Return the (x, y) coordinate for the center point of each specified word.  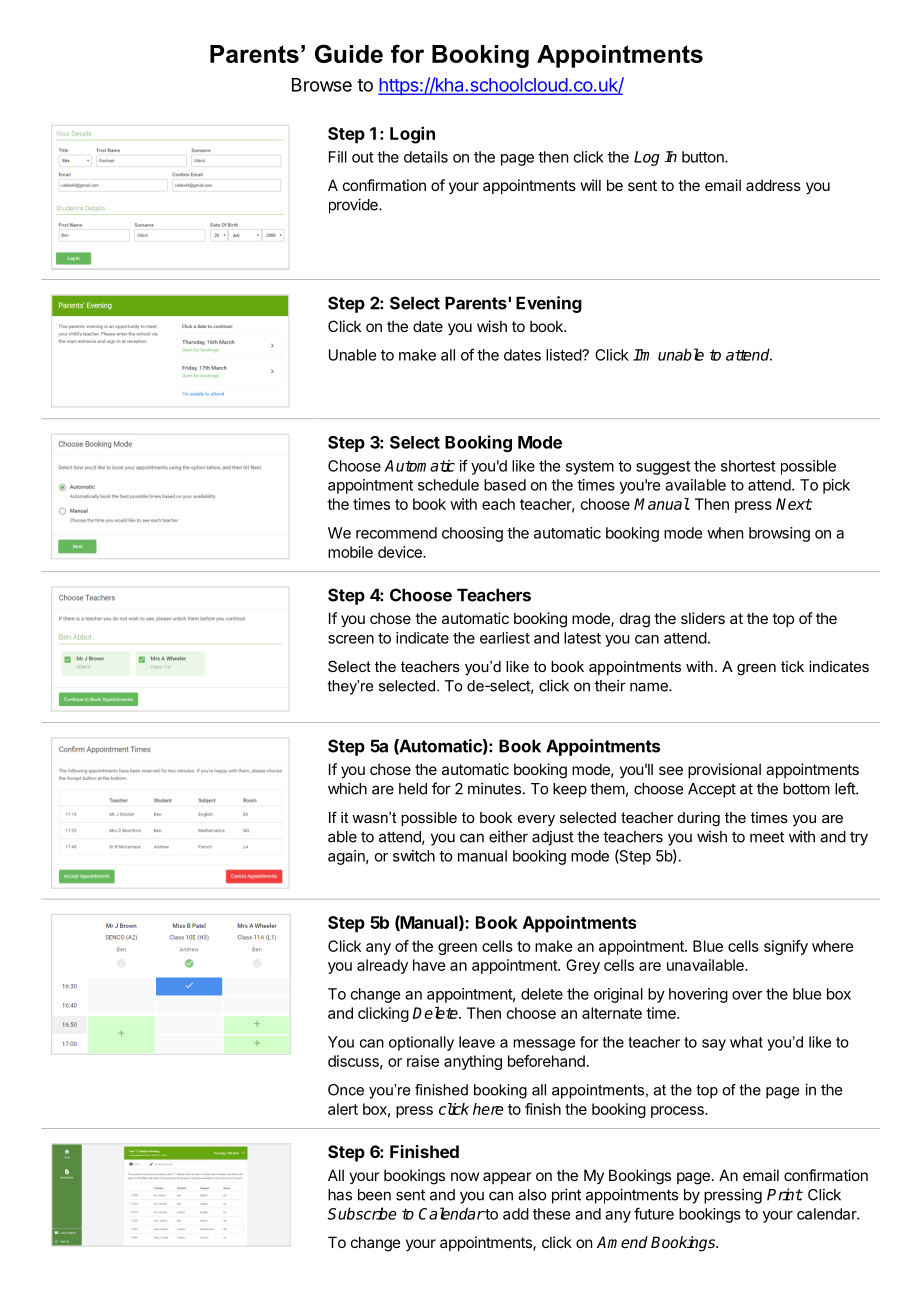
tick (792, 666)
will (591, 185)
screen (351, 639)
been (374, 1195)
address (773, 185)
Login (412, 135)
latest (582, 638)
